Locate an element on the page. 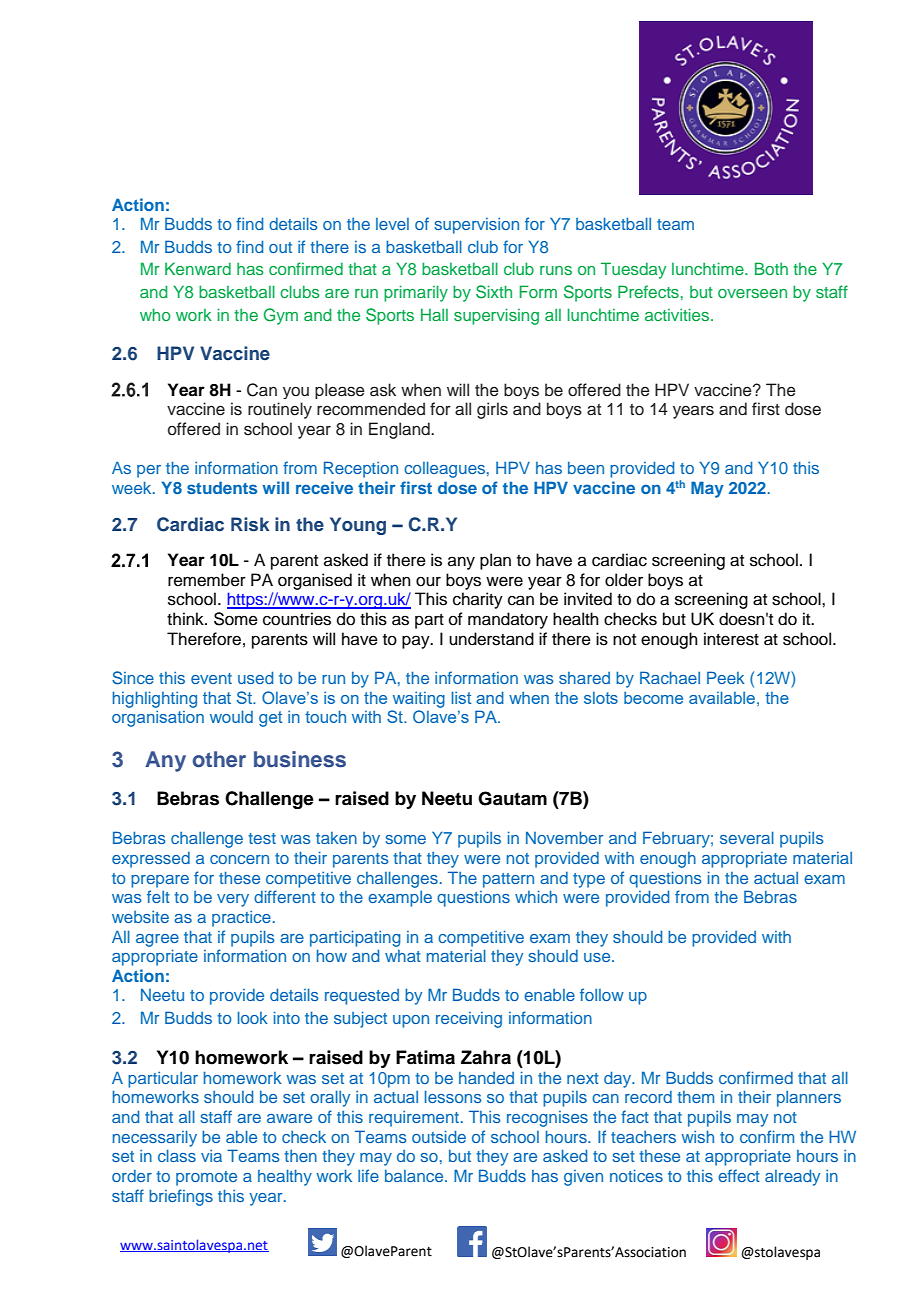 This image has width=924, height=1308. who is located at coordinates (155, 314).
